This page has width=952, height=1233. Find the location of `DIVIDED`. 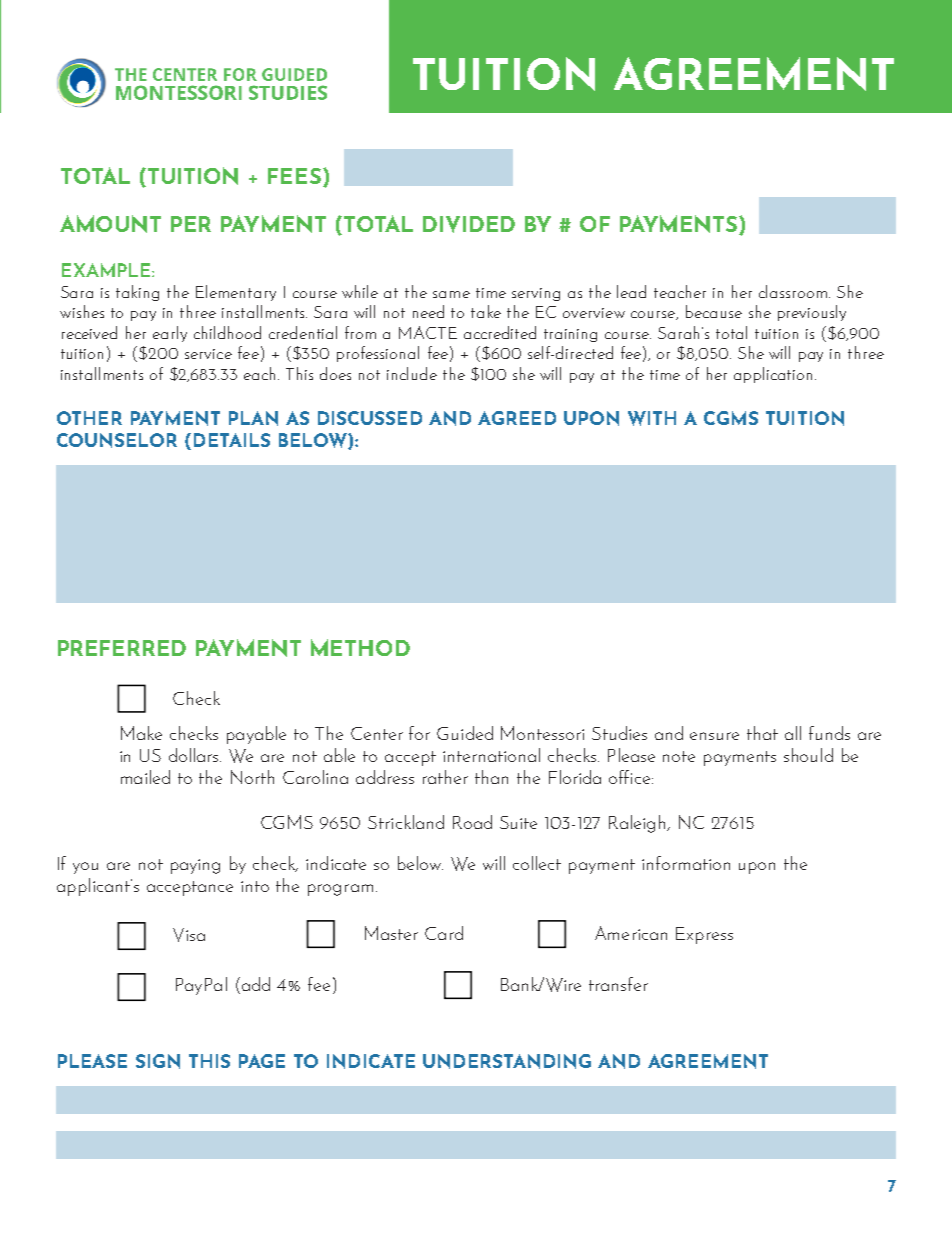

DIVIDED is located at coordinates (469, 224).
